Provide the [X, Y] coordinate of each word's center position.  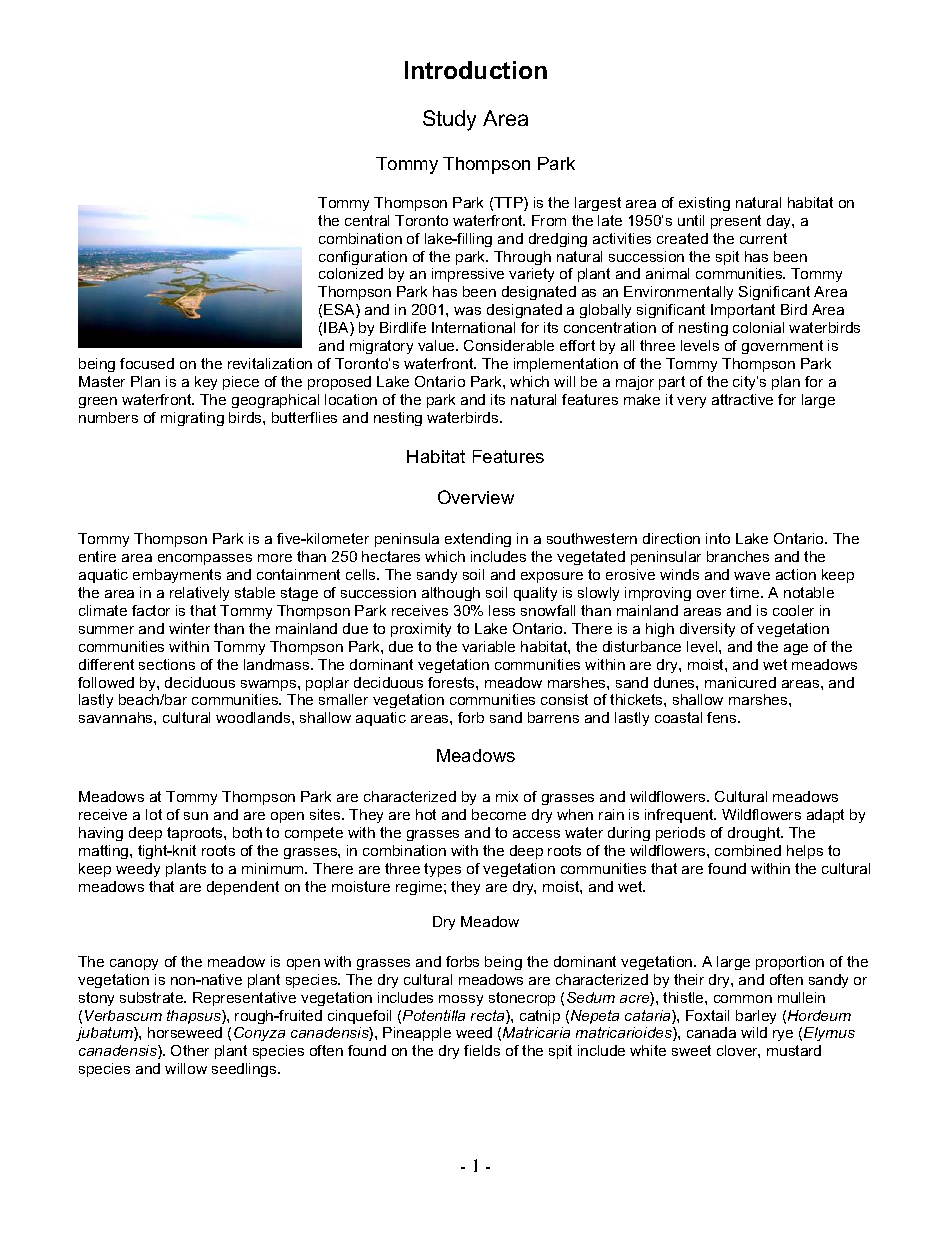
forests [452, 682]
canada [711, 1032]
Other [190, 1050]
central [367, 220]
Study [449, 120]
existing [704, 204]
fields [482, 1050]
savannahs [117, 717]
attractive [742, 399]
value [437, 345]
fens [723, 717]
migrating [192, 419]
